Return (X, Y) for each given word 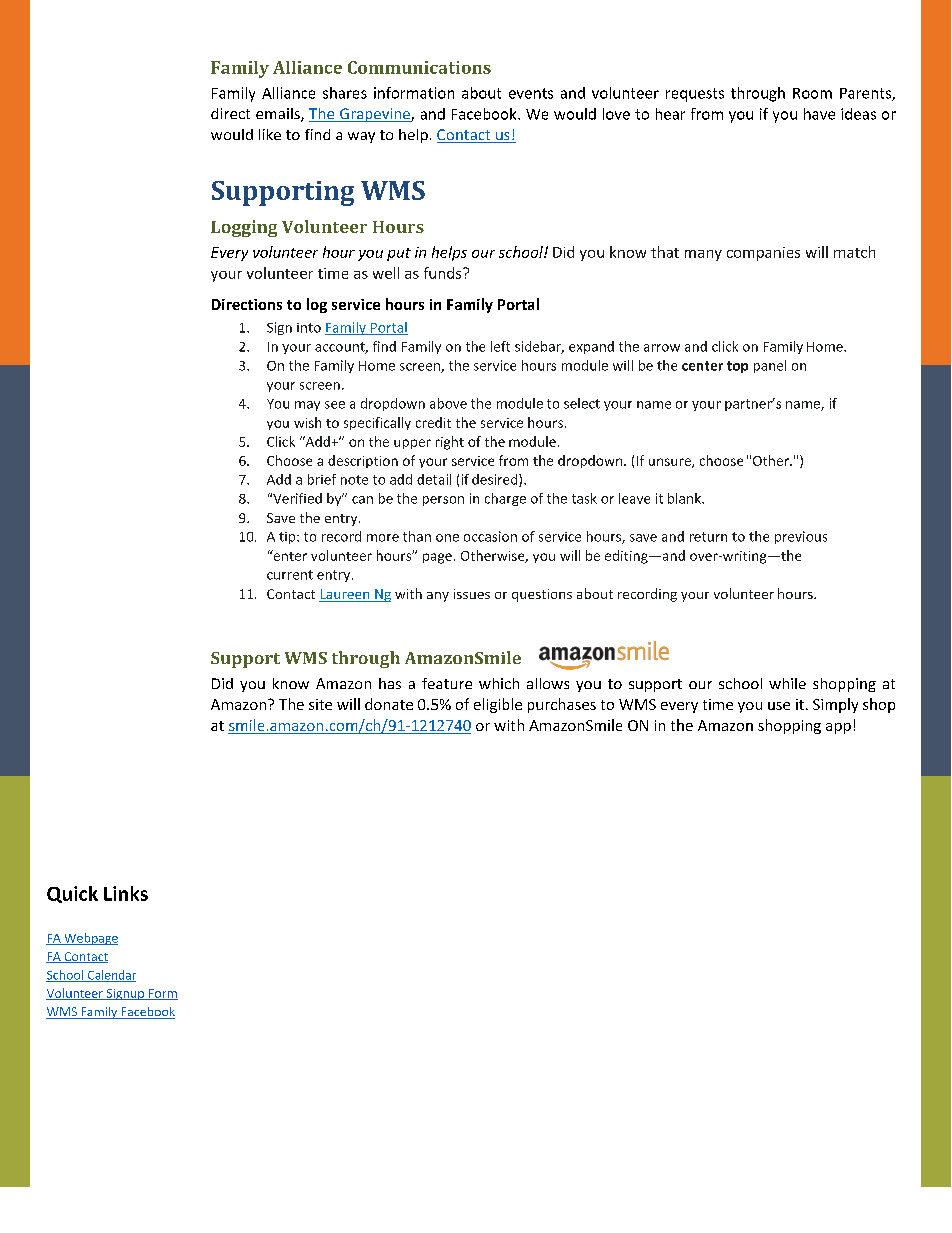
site (320, 704)
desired (496, 480)
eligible (498, 705)
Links (126, 893)
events (531, 93)
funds (444, 273)
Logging (244, 228)
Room (812, 93)
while (787, 683)
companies (763, 254)
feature (447, 683)
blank (685, 498)
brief (322, 479)
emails (279, 115)
